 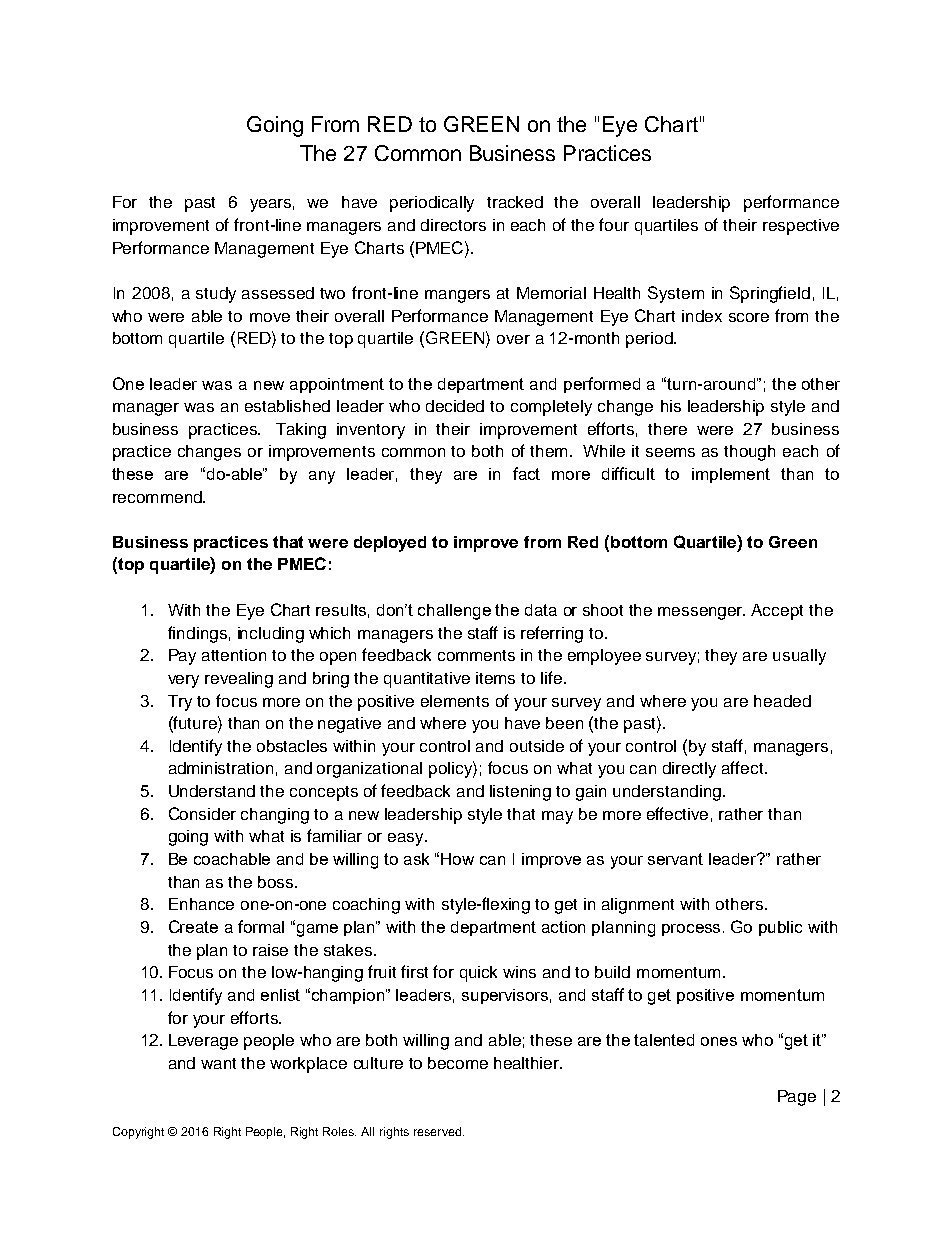 What do you see at coordinates (437, 1131) in the page?
I see `reserved` at bounding box center [437, 1131].
